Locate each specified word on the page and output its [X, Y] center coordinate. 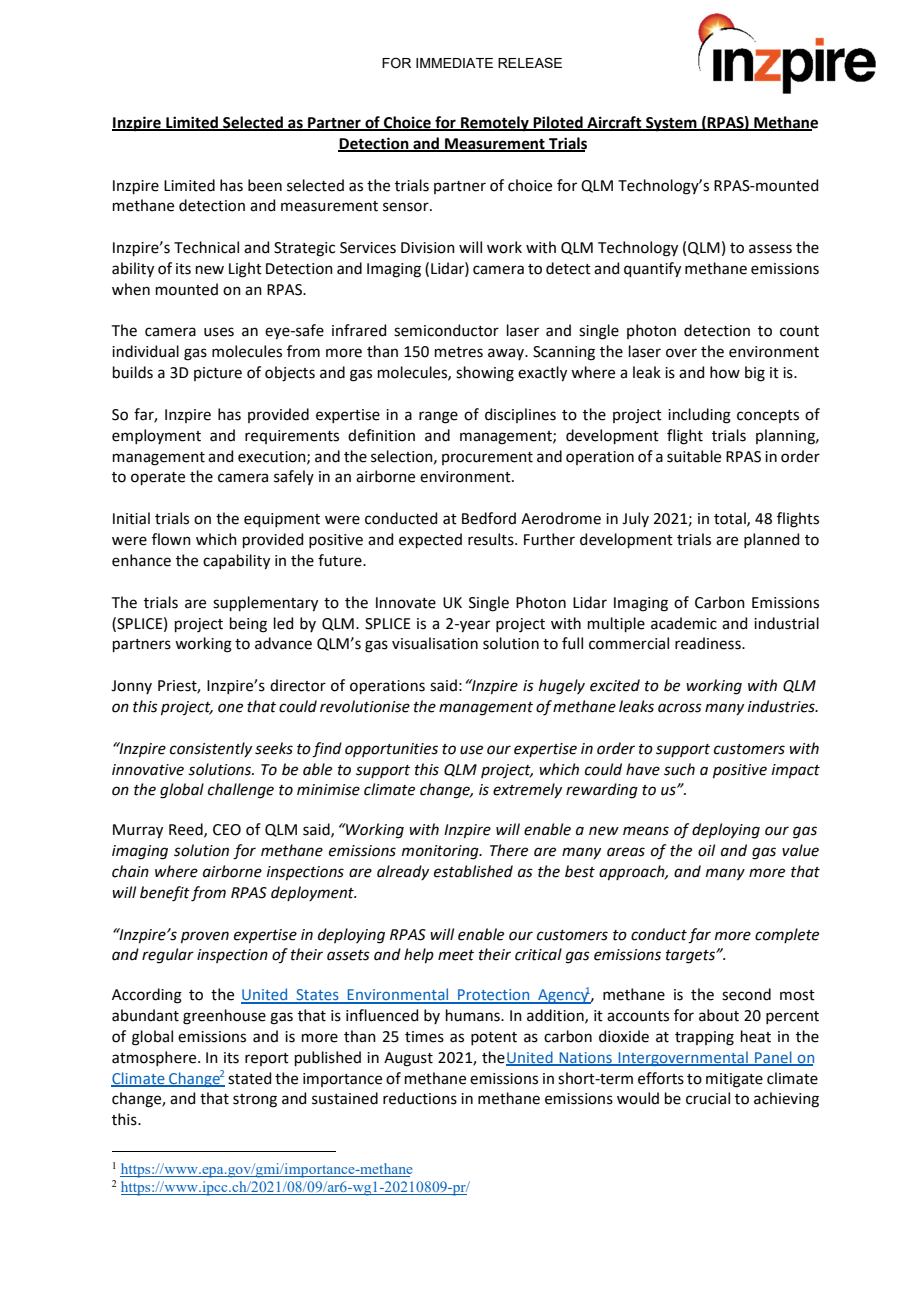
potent [494, 1038]
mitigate [734, 1080]
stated [249, 1078]
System [671, 124]
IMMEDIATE [454, 63]
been [265, 185]
